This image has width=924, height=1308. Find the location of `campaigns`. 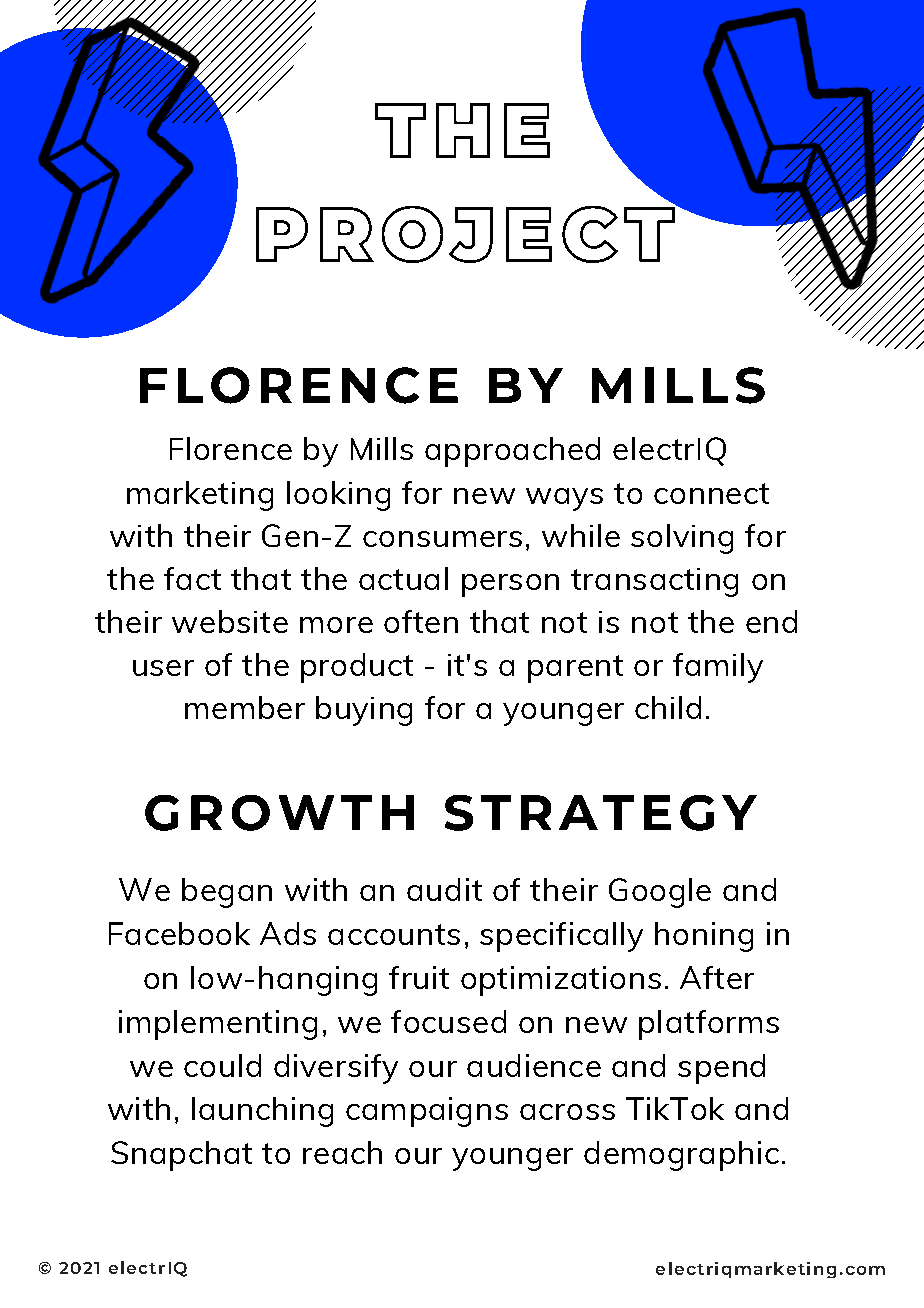

campaigns is located at coordinates (427, 1112).
